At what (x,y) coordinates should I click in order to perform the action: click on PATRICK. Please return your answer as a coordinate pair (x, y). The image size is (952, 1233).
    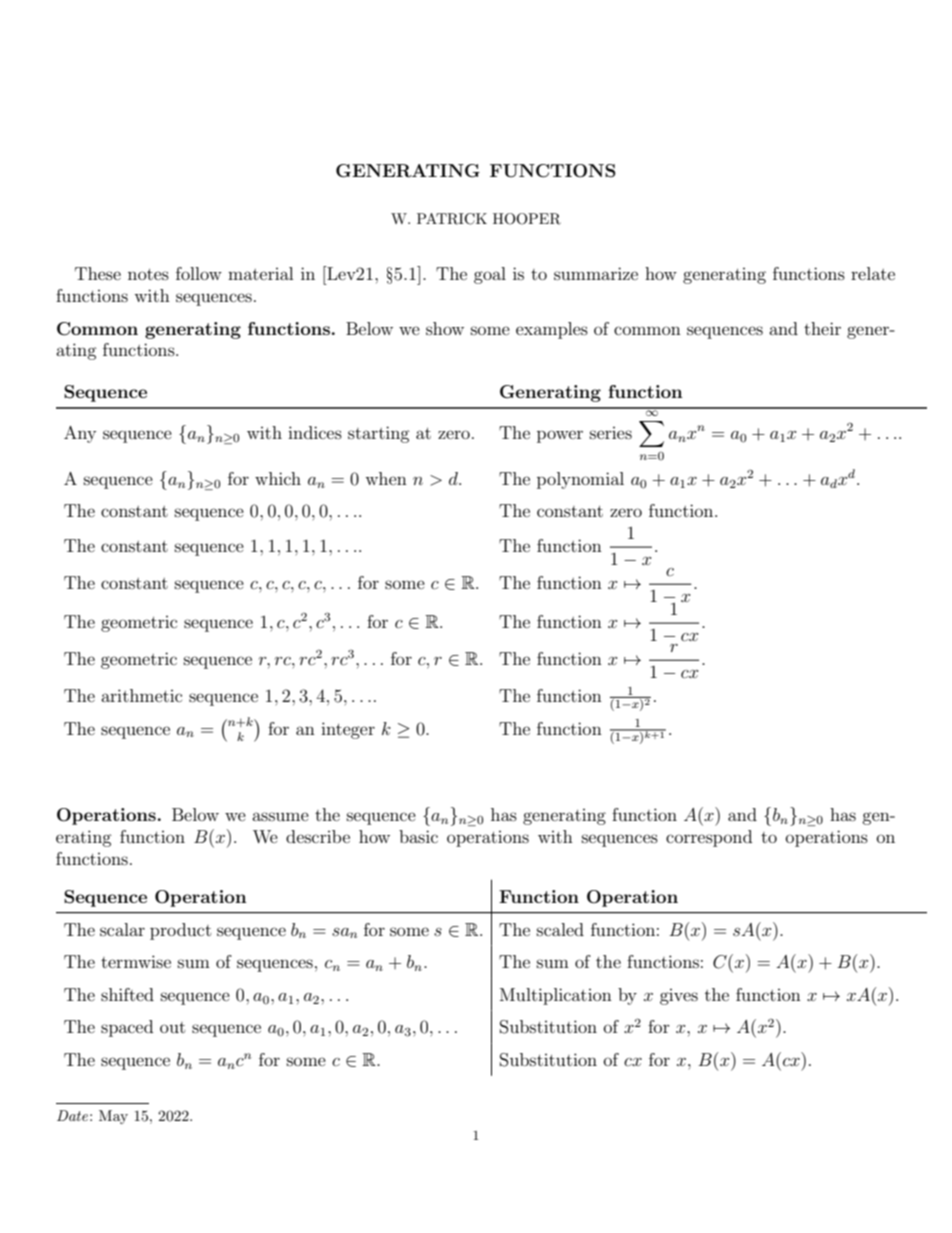
    Looking at the image, I should click on (452, 219).
